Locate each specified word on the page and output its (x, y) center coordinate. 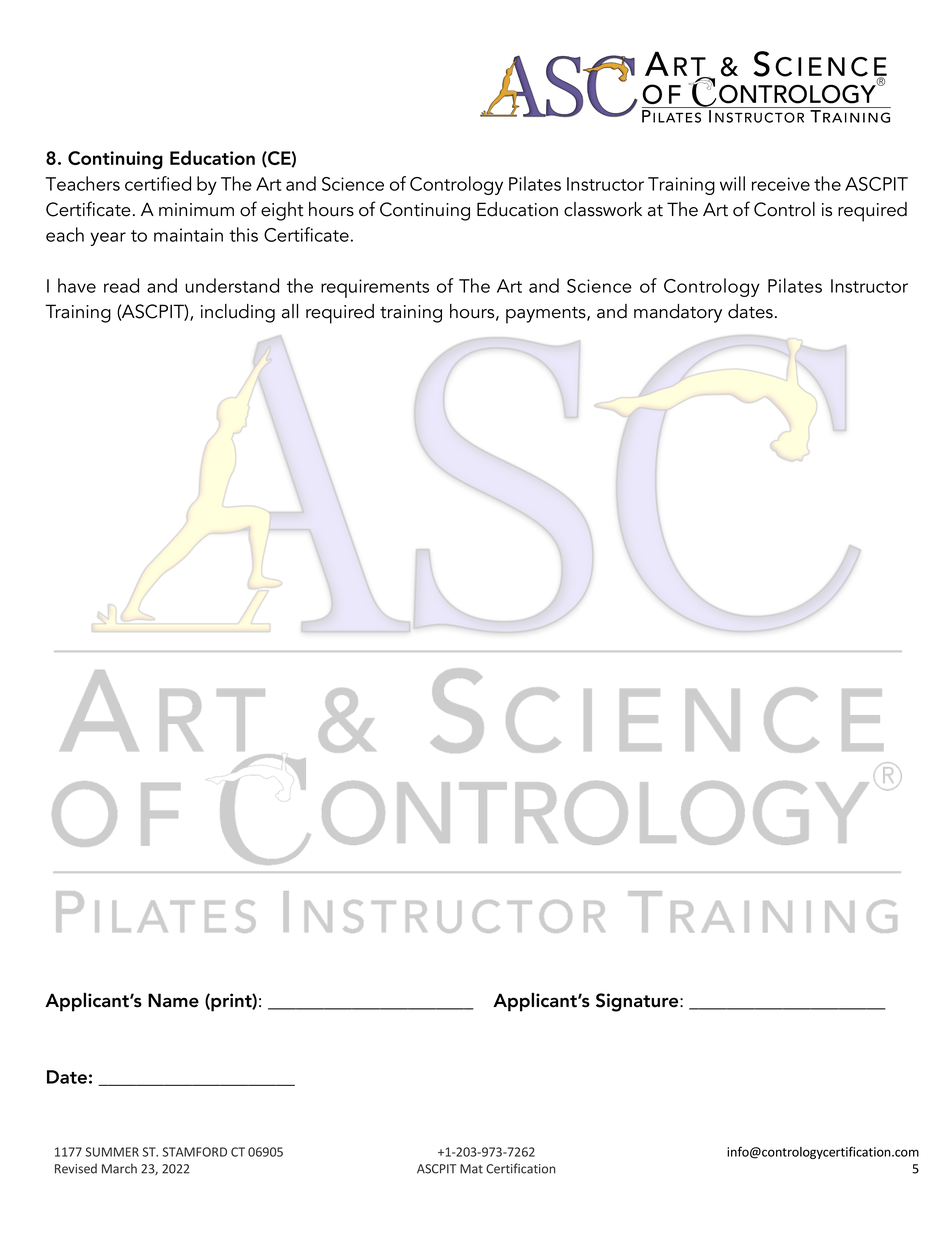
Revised (76, 1168)
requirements (375, 288)
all (290, 311)
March (119, 1168)
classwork (603, 209)
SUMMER (112, 1152)
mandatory (678, 313)
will (732, 183)
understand (232, 285)
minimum (196, 210)
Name (173, 1000)
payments (547, 315)
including (238, 313)
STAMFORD (195, 1152)
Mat (471, 1169)
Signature (638, 1002)
